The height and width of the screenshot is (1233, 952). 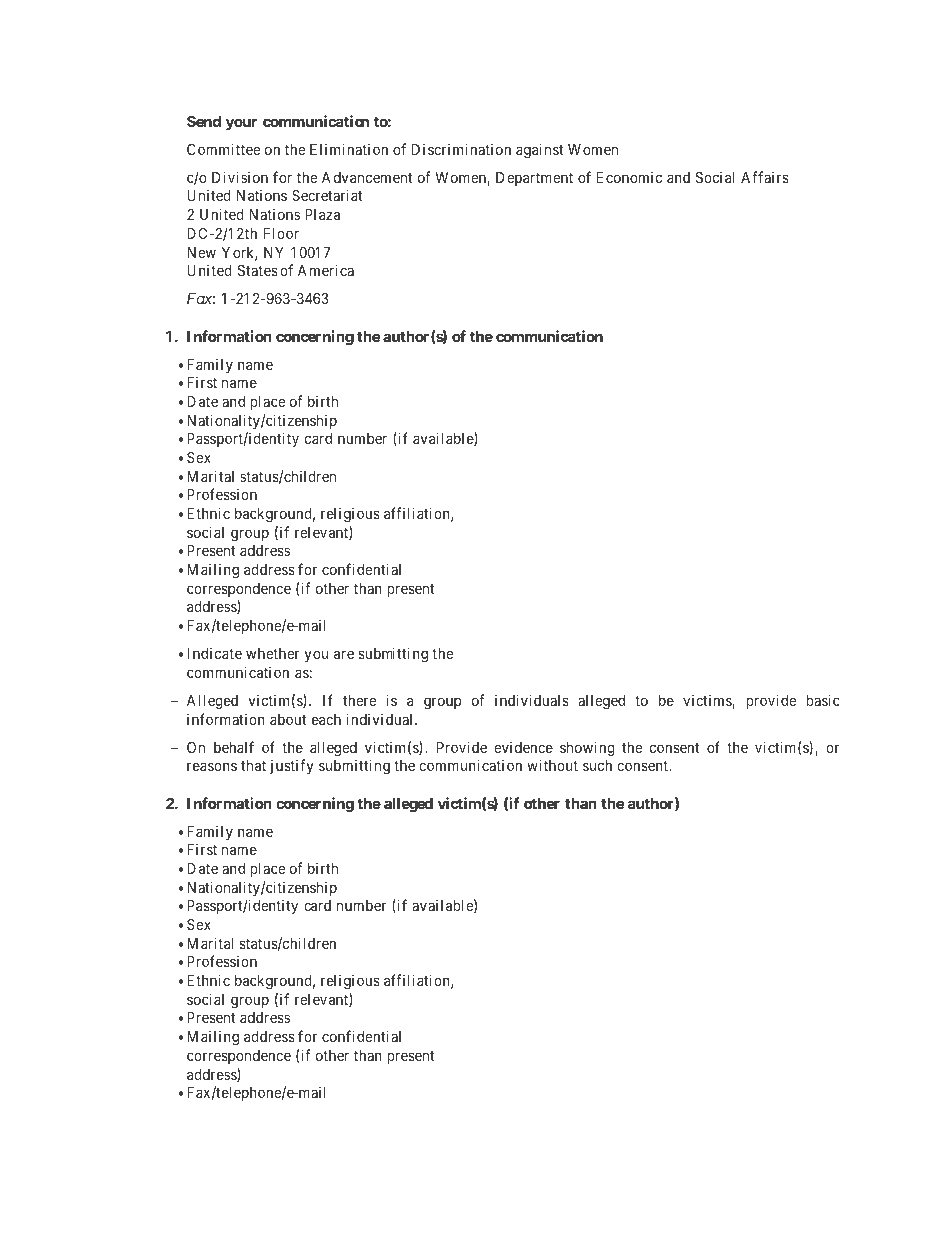 What do you see at coordinates (823, 700) in the screenshot?
I see `basic` at bounding box center [823, 700].
